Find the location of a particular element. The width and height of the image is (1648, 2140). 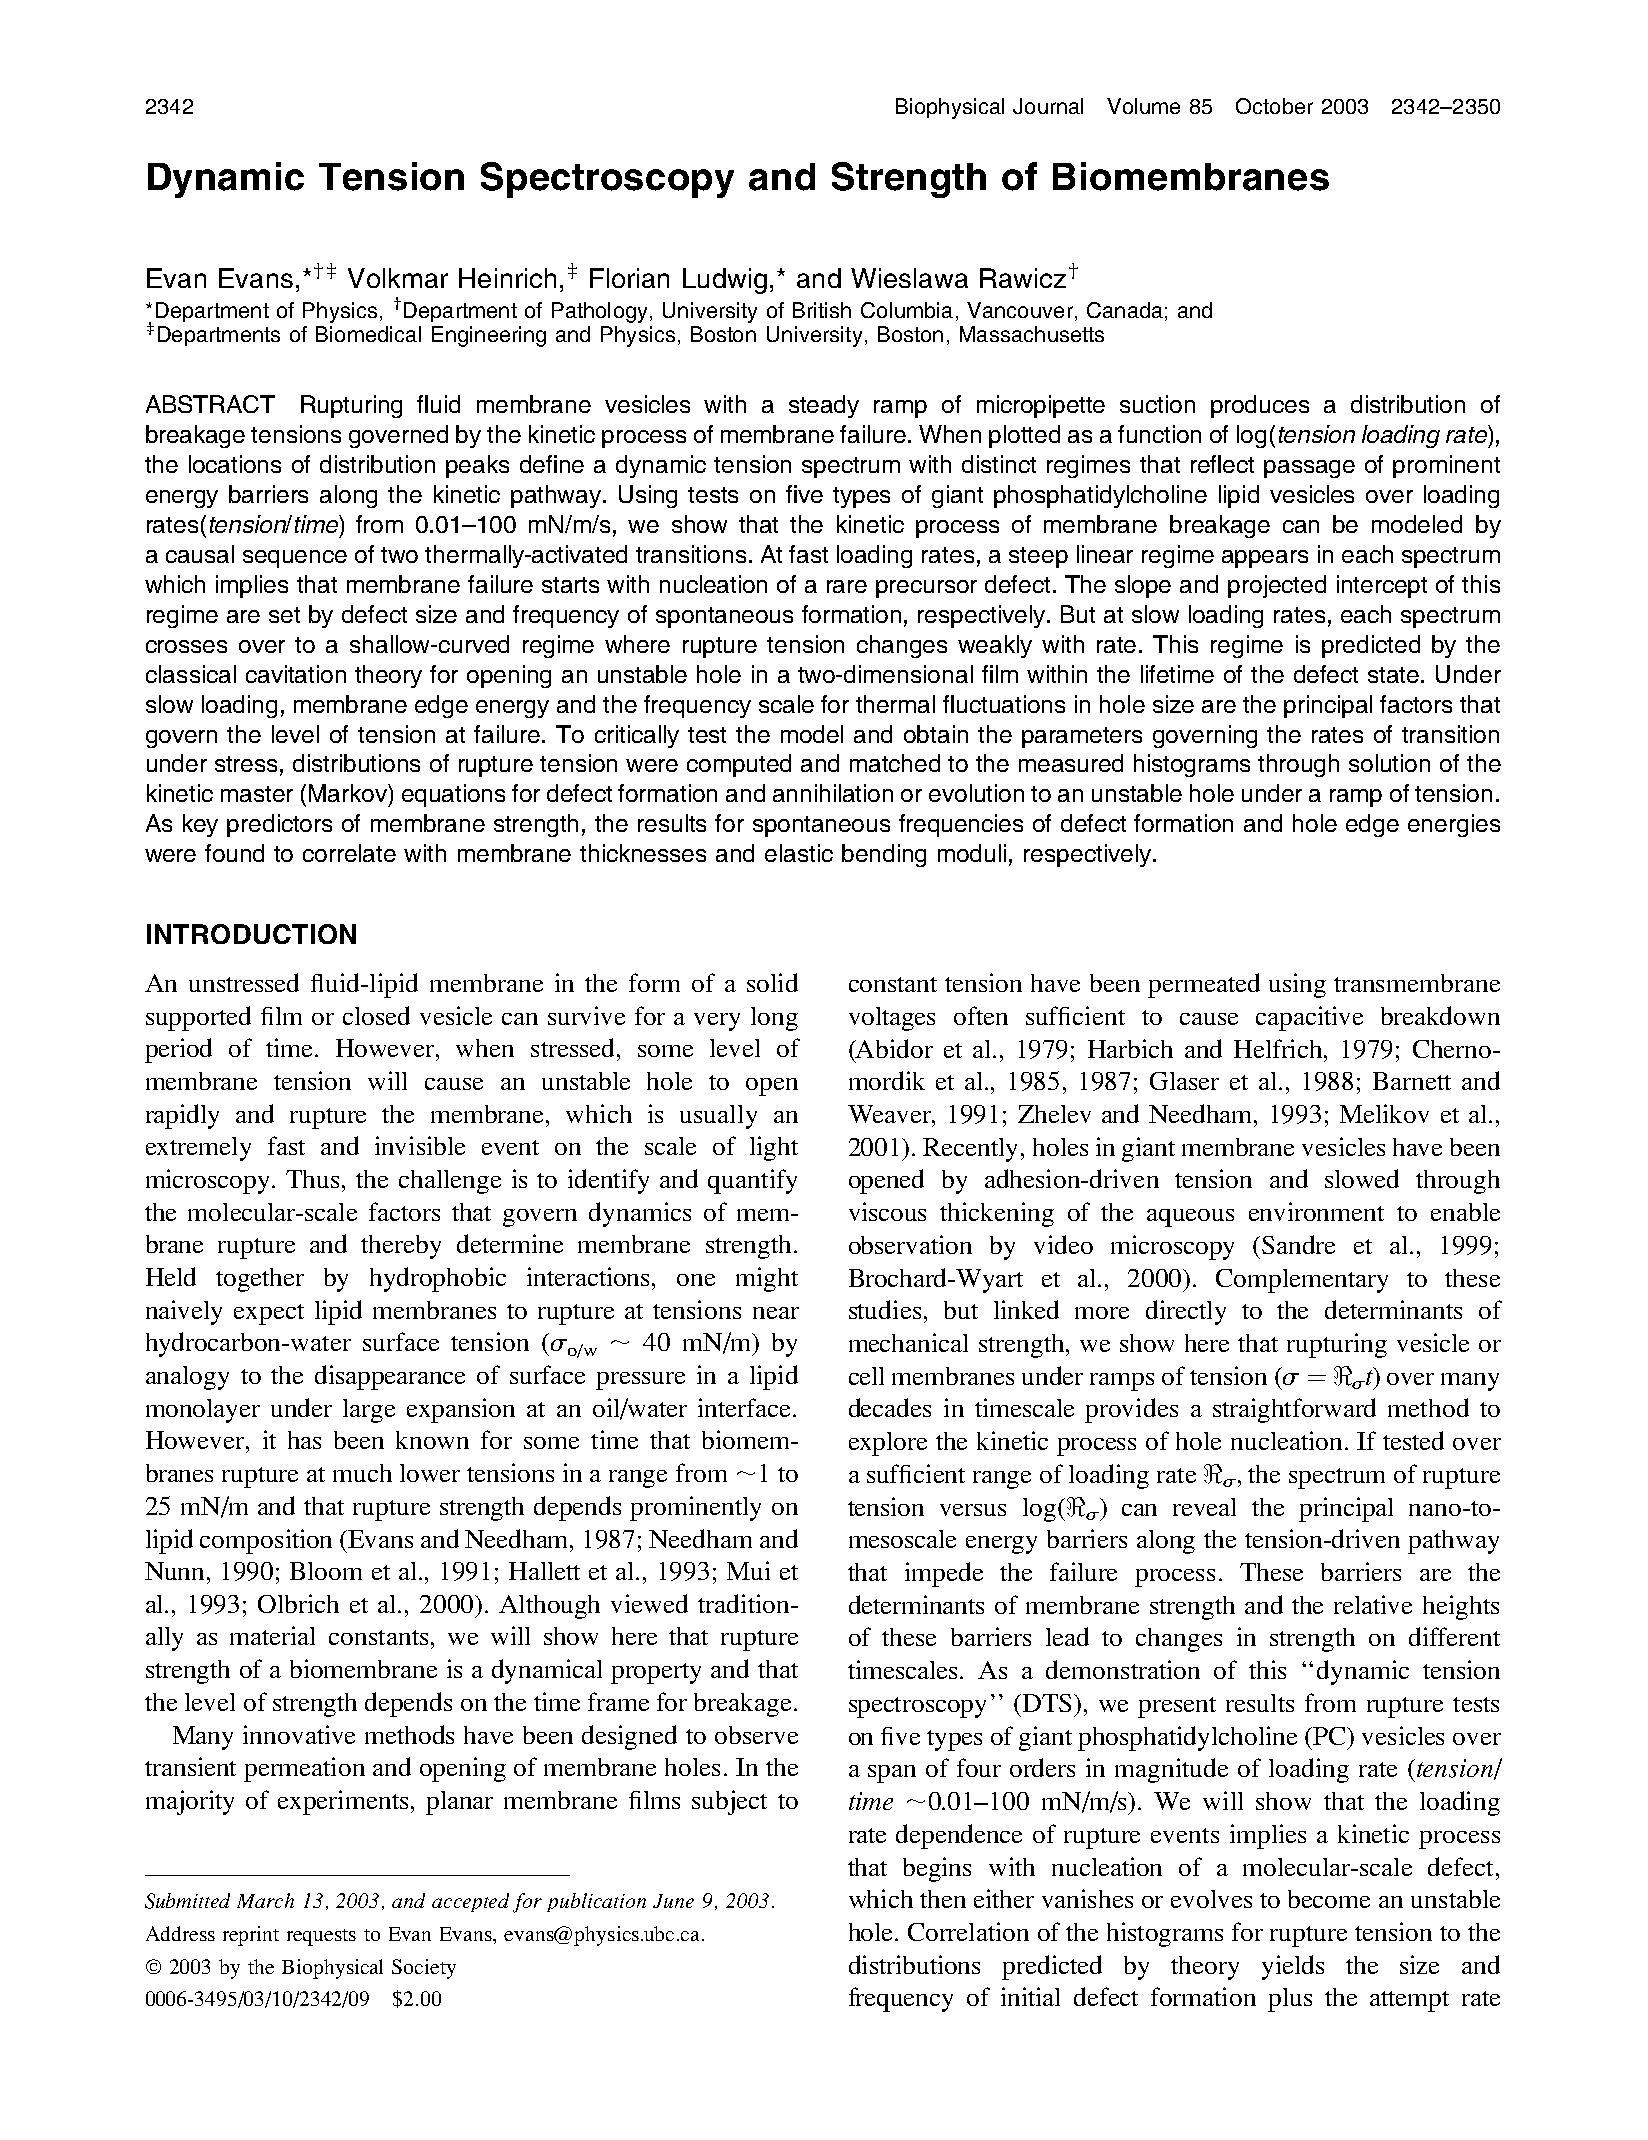

October is located at coordinates (1274, 106).
